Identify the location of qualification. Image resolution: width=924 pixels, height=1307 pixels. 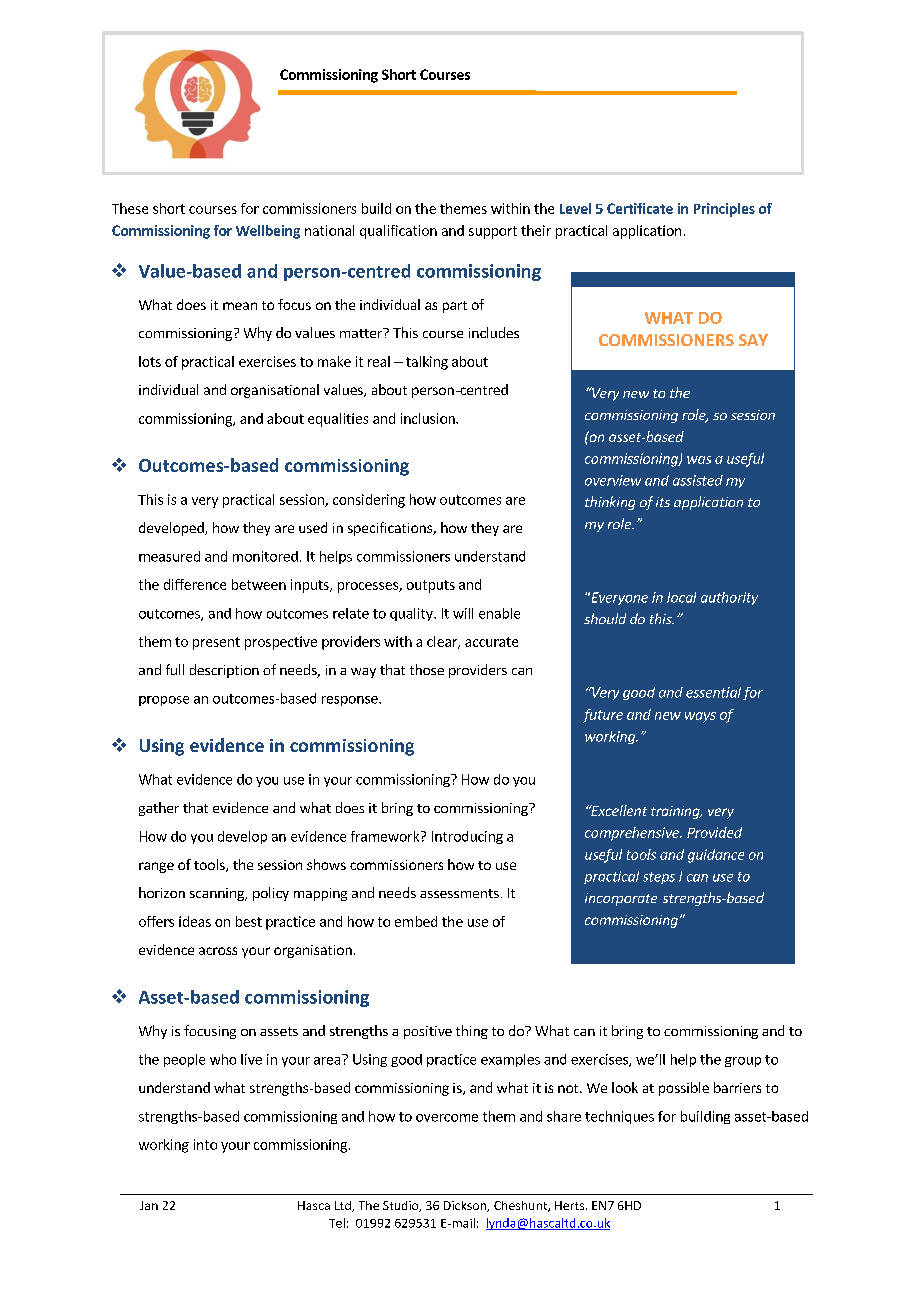
(398, 232).
